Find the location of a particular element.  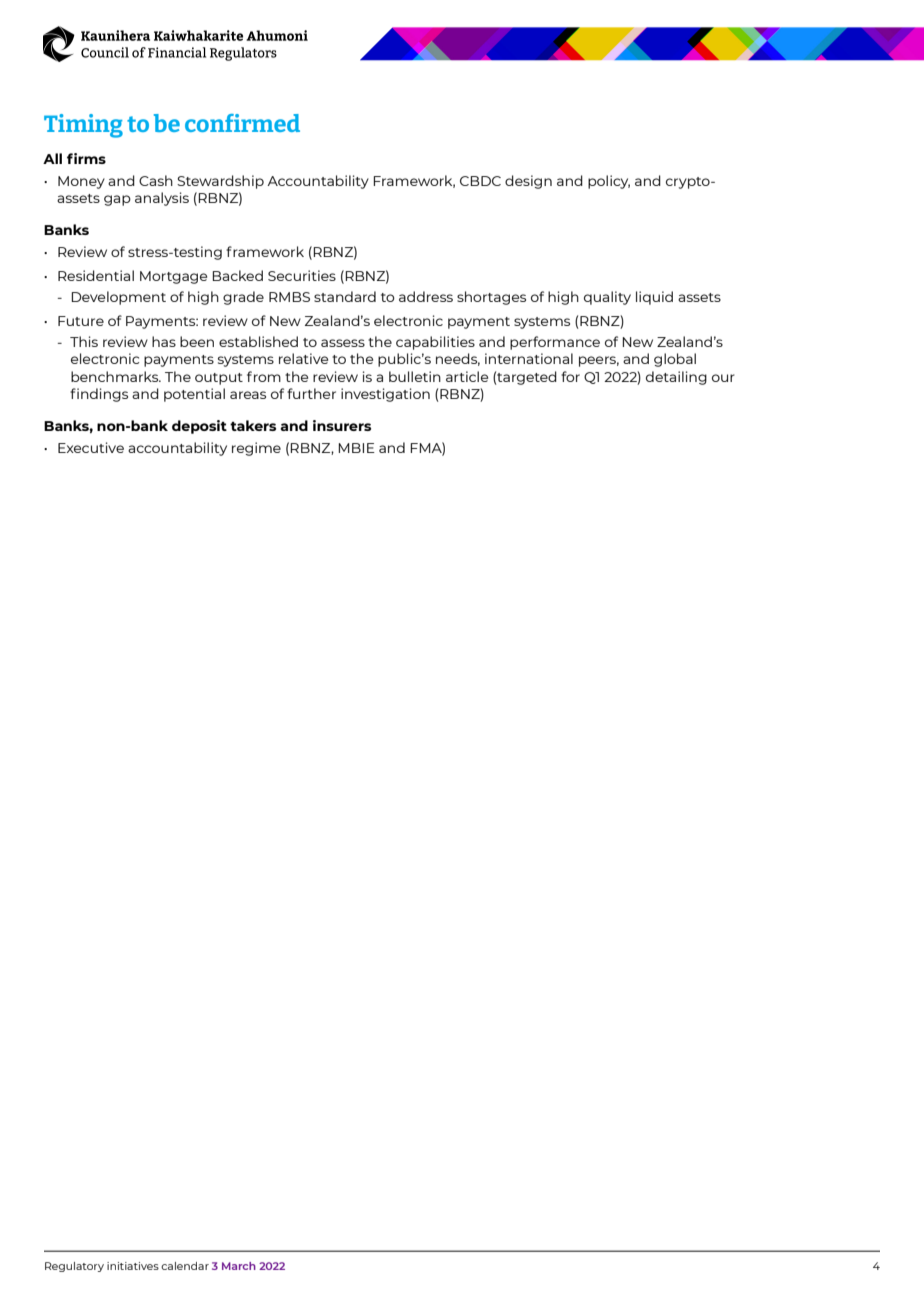

Regulatory is located at coordinates (74, 1267).
